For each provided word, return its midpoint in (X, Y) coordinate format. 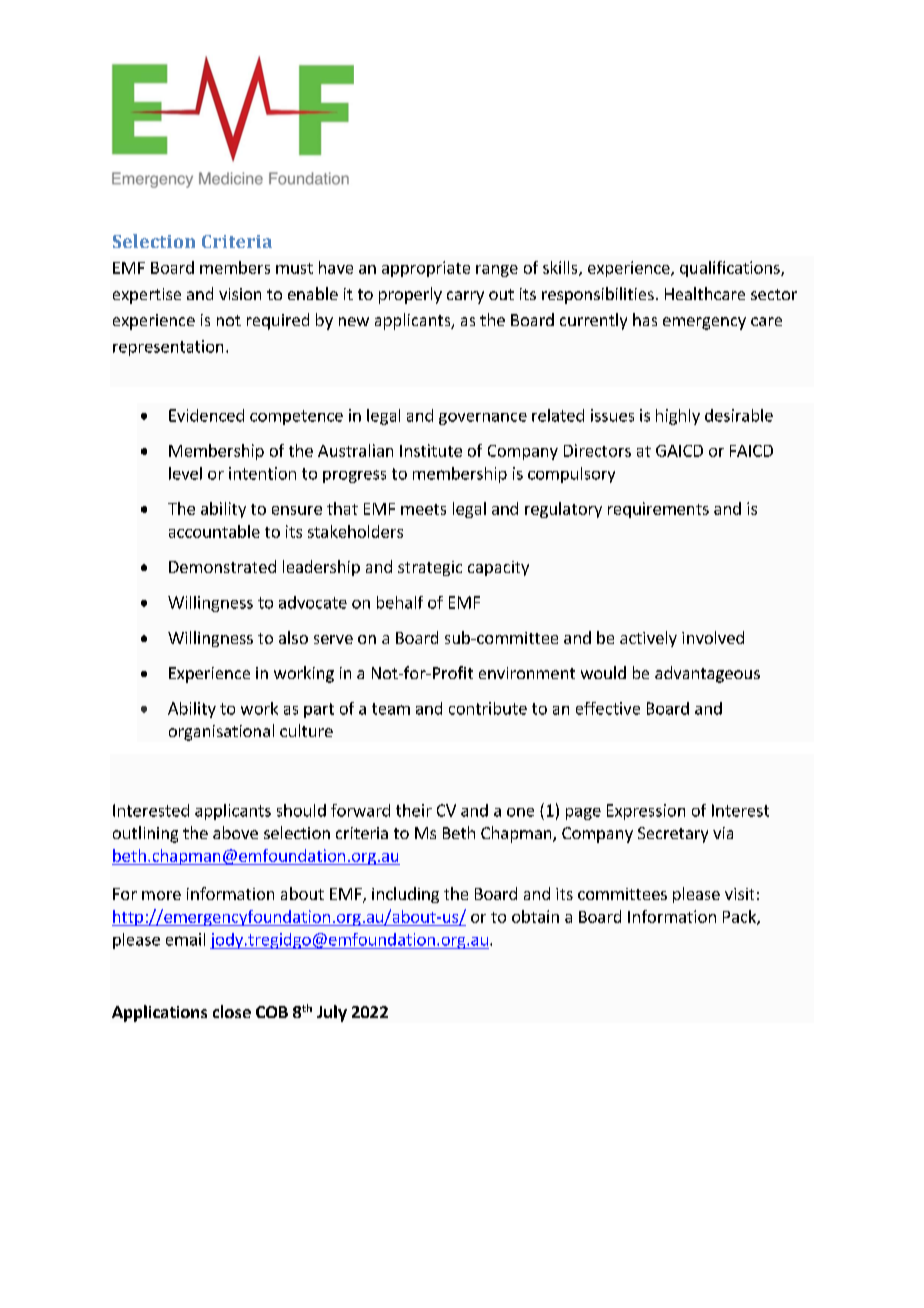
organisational (221, 732)
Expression (646, 812)
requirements (658, 510)
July (332, 1013)
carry (465, 297)
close (232, 1011)
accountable (214, 531)
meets (423, 509)
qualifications (731, 269)
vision (240, 294)
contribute (488, 708)
